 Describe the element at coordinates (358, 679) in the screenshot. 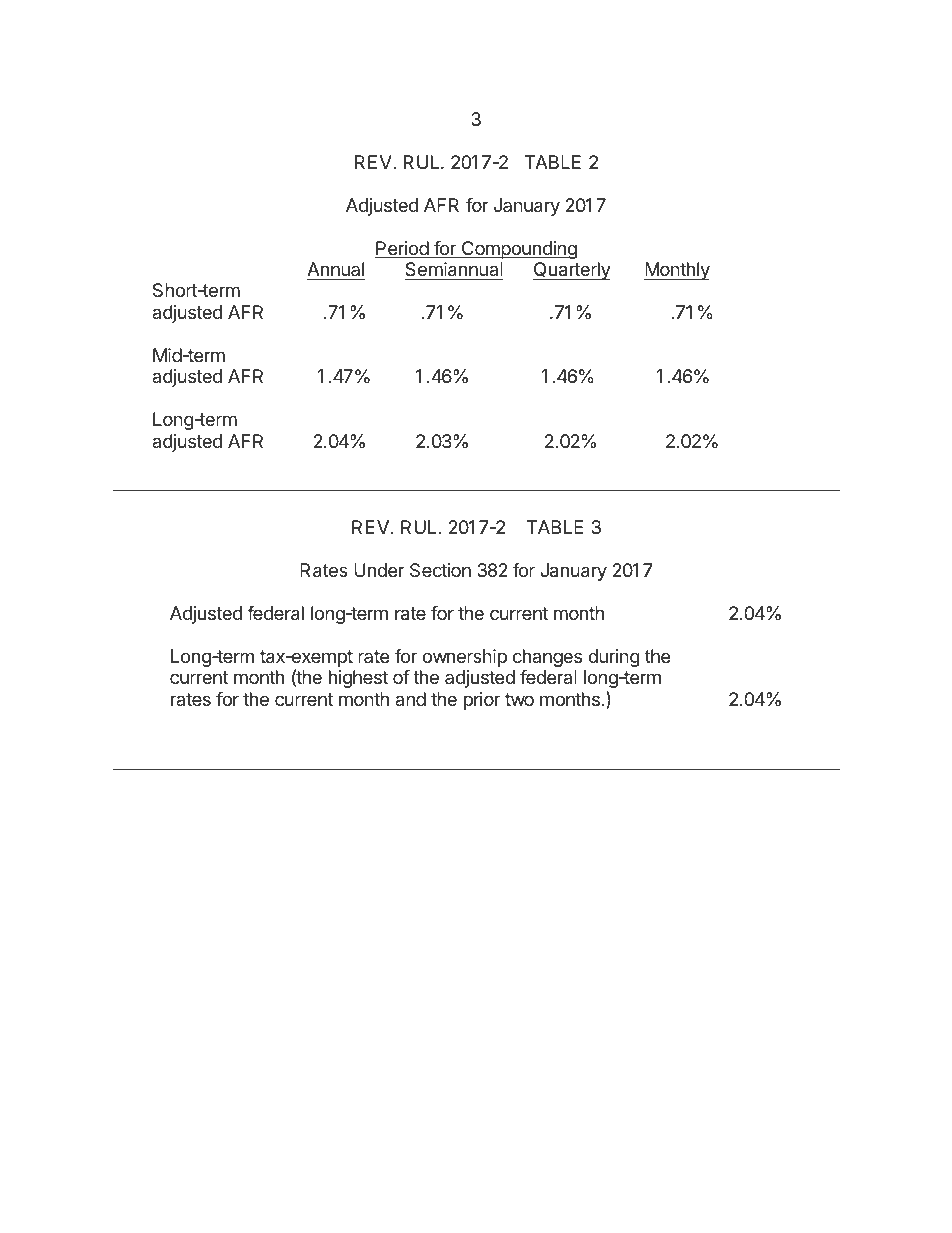

I see `highest` at that location.
